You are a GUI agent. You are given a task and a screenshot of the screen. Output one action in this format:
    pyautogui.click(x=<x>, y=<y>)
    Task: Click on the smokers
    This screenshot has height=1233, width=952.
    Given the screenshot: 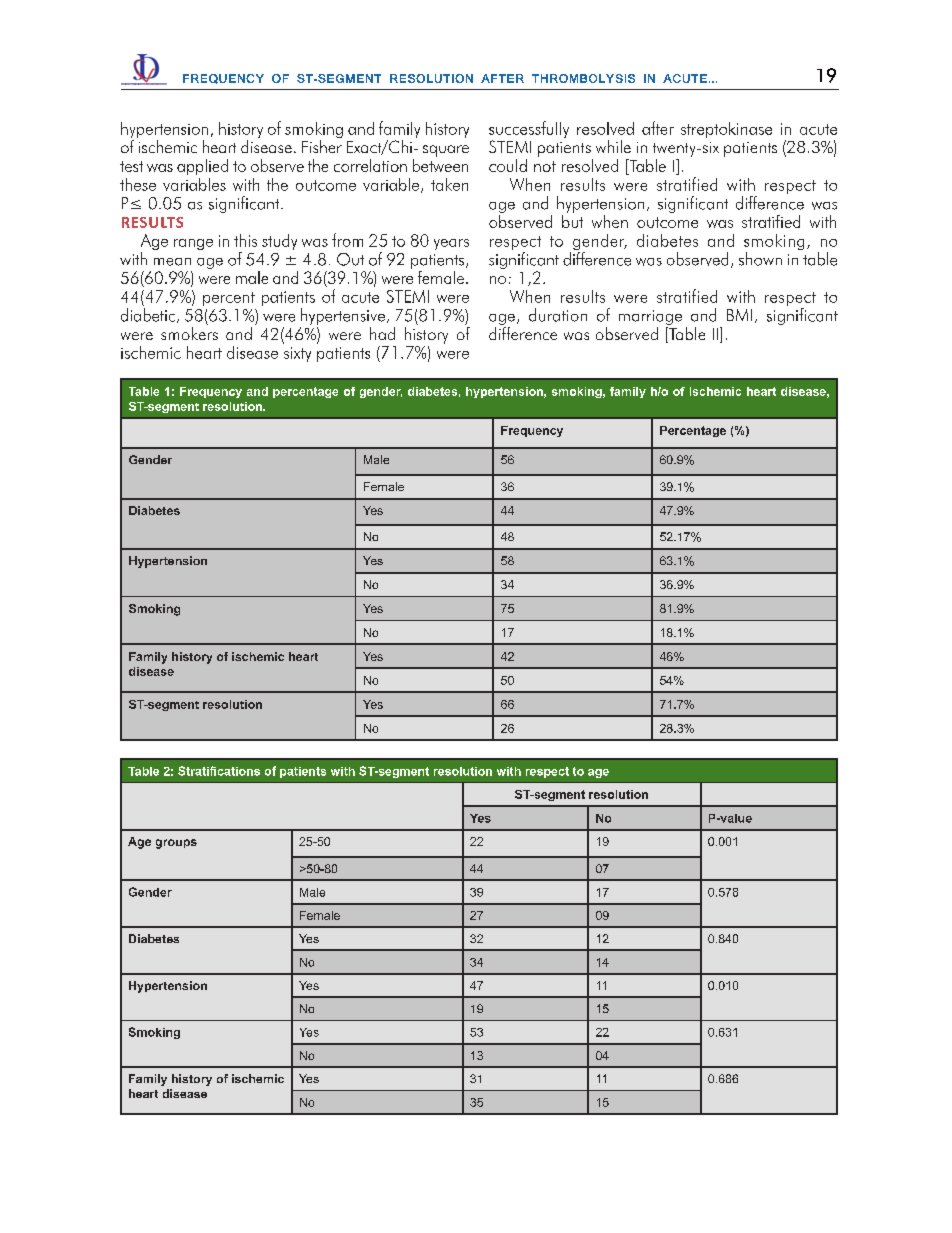 What is the action you would take?
    pyautogui.click(x=189, y=332)
